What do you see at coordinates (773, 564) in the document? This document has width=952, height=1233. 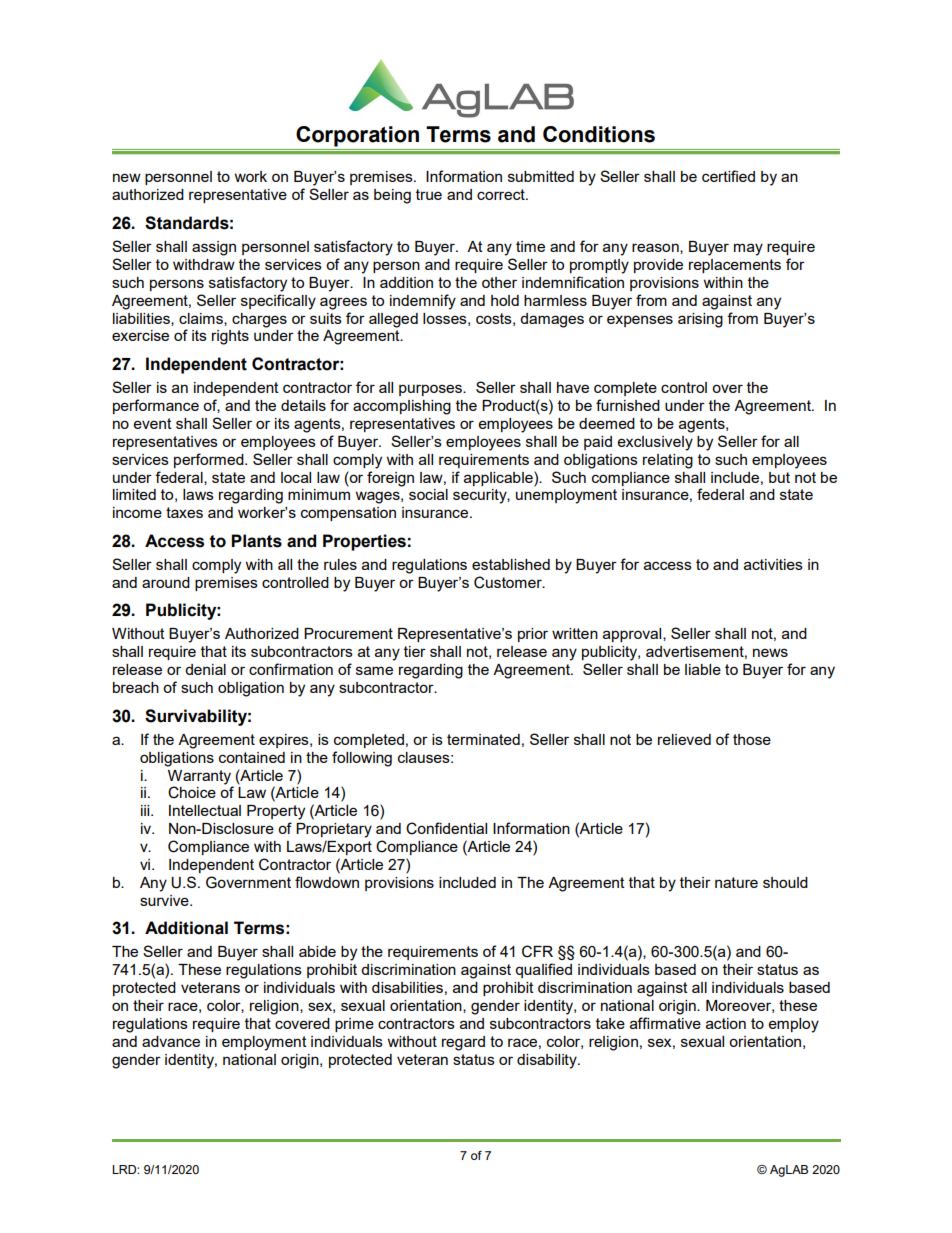 I see `activities` at bounding box center [773, 564].
